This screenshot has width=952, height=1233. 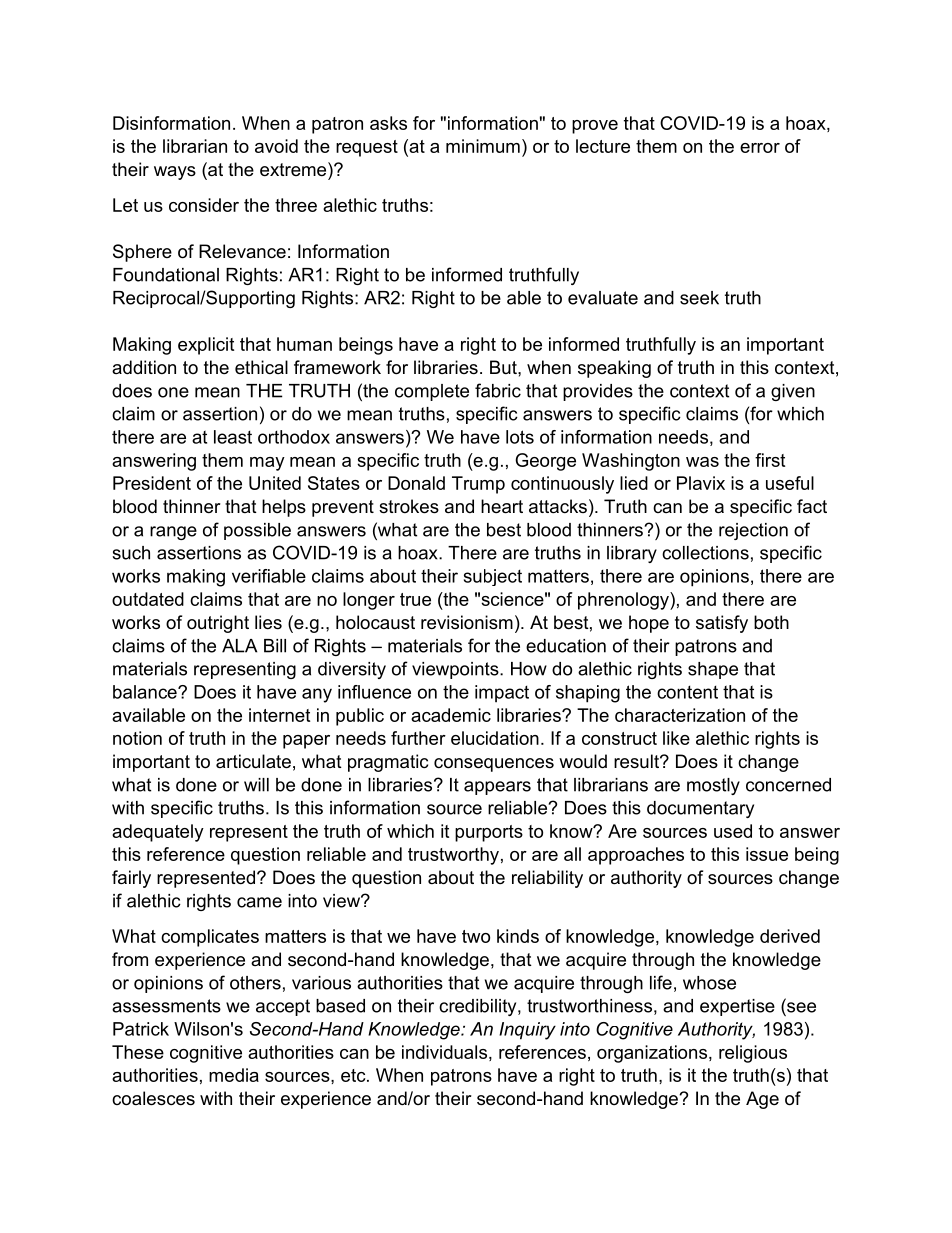 What do you see at coordinates (175, 173) in the screenshot?
I see `ways` at bounding box center [175, 173].
